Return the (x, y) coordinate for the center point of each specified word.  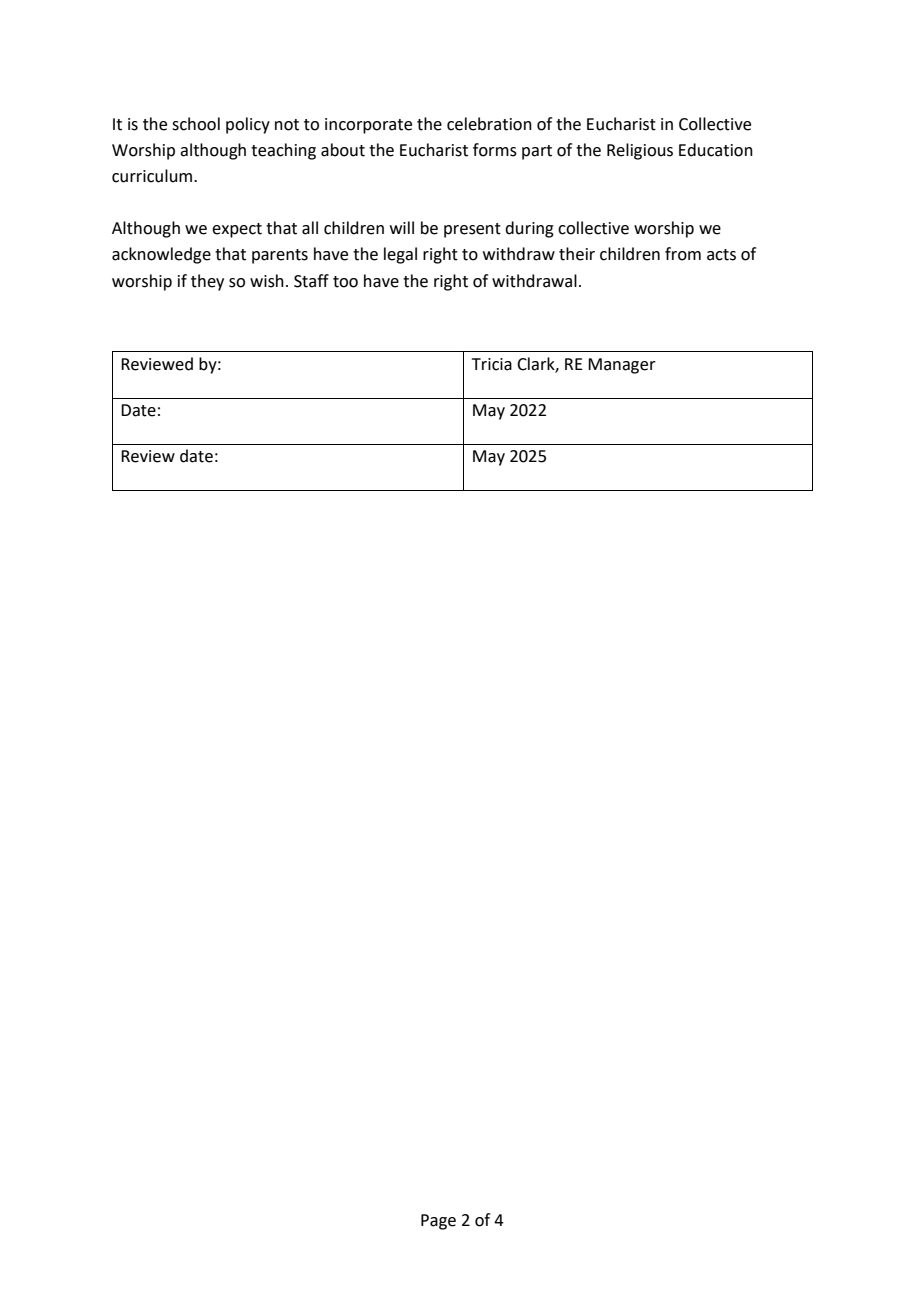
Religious (640, 151)
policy (248, 125)
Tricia (492, 364)
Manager (622, 366)
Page (438, 1222)
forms (495, 150)
